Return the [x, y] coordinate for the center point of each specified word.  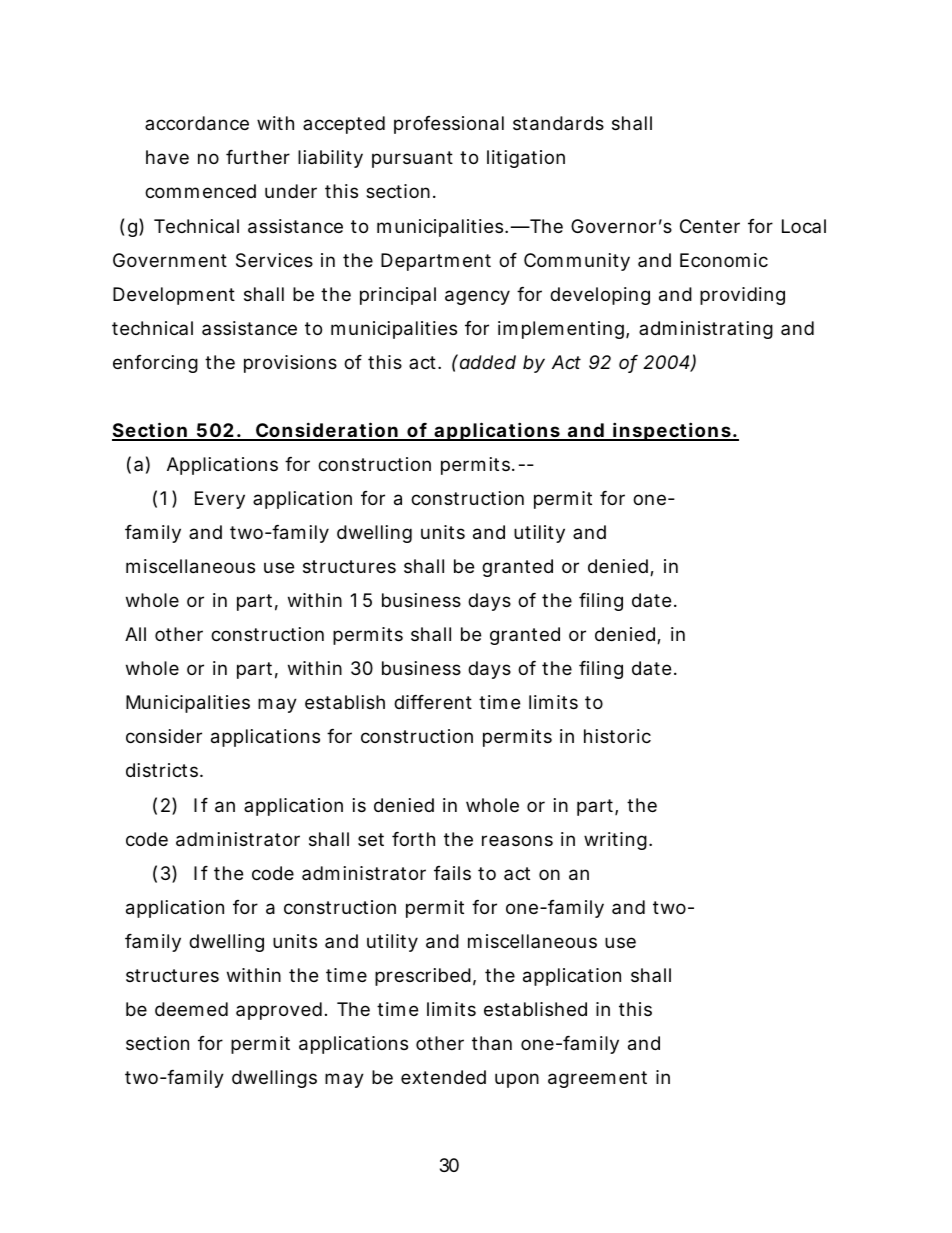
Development [174, 296]
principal [398, 296]
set [371, 839]
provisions [290, 364]
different [433, 702]
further [258, 157]
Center [710, 226]
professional [449, 125]
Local [804, 226]
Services [274, 260]
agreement [597, 1079]
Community [577, 262]
